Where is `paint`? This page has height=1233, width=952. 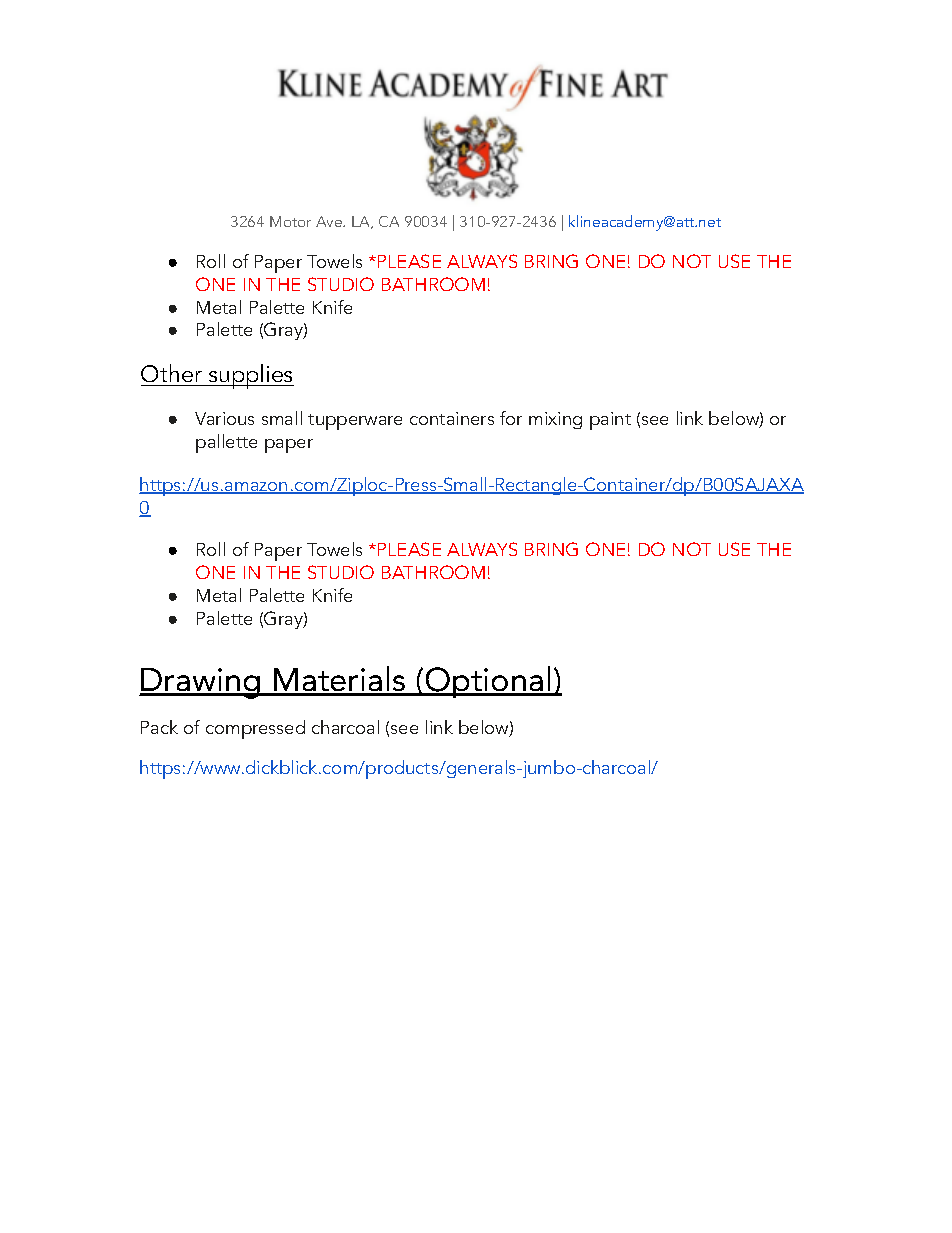 paint is located at coordinates (610, 421).
